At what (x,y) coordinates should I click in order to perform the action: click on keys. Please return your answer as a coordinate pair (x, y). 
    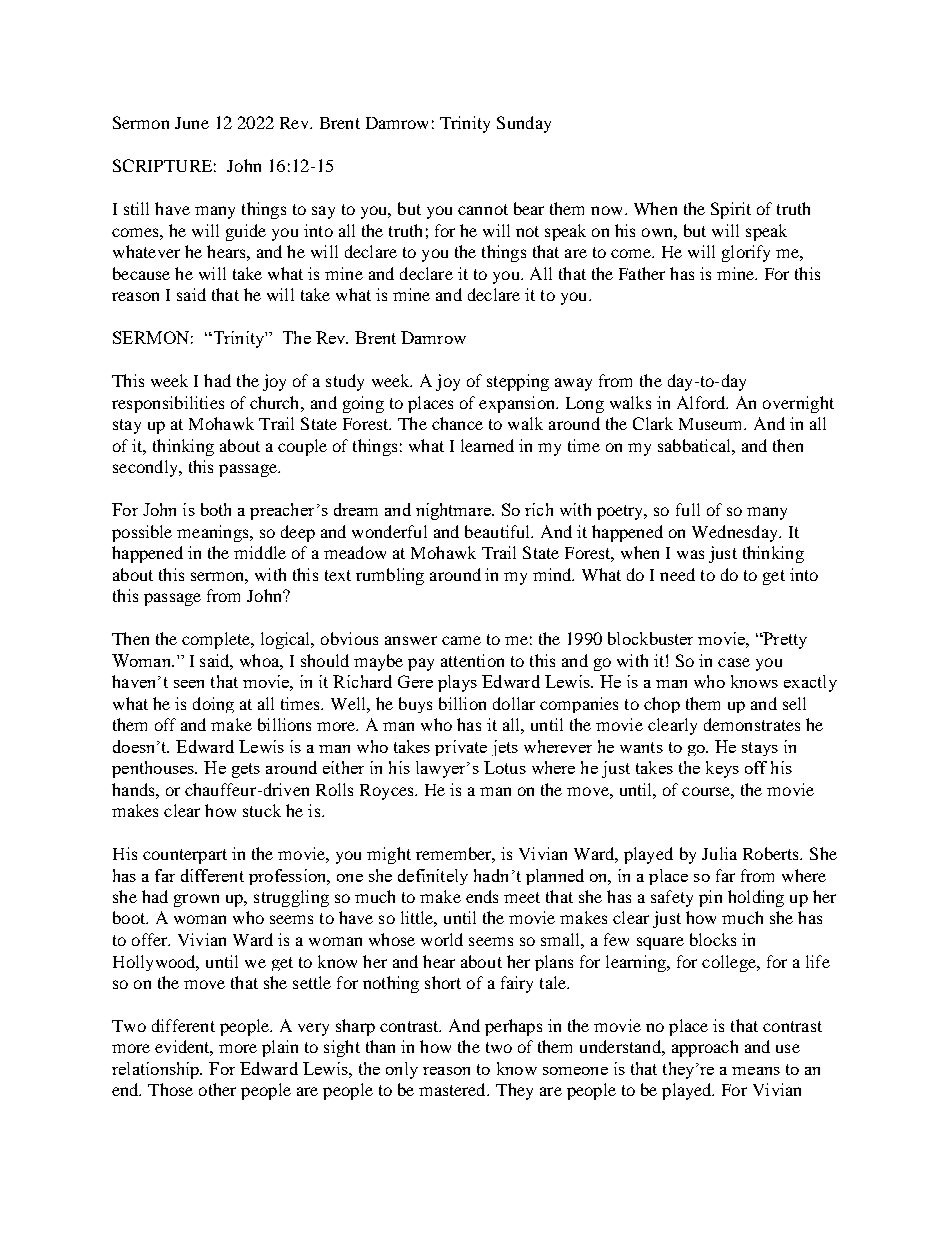
    Looking at the image, I should click on (722, 769).
